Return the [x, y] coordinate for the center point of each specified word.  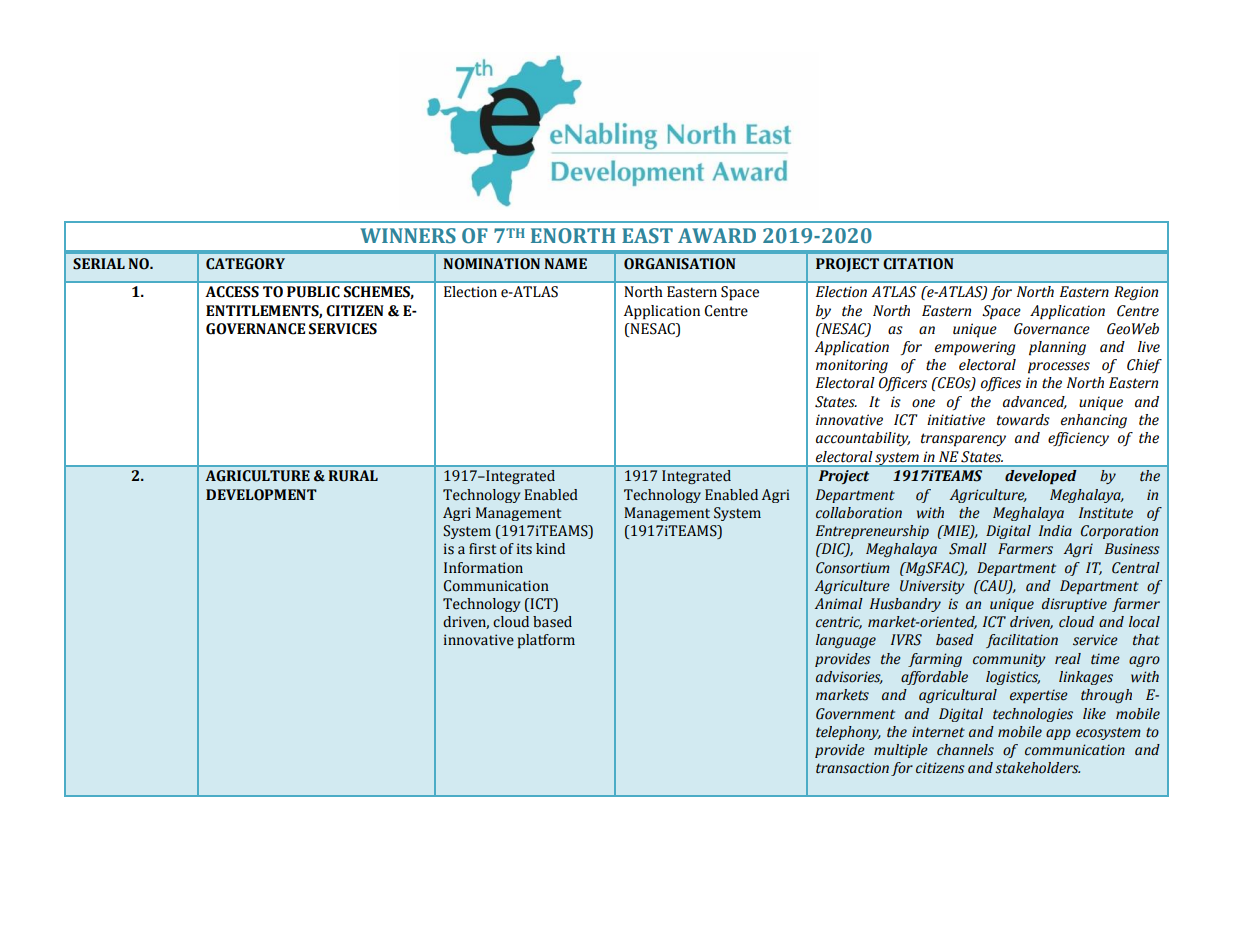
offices [1001, 384]
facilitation [1022, 641]
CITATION [918, 264]
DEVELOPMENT [261, 495]
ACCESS [232, 292]
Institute [1106, 513]
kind [550, 549]
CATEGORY [245, 264]
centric [839, 622]
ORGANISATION [679, 264]
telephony [848, 733]
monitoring [852, 366]
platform [546, 641]
